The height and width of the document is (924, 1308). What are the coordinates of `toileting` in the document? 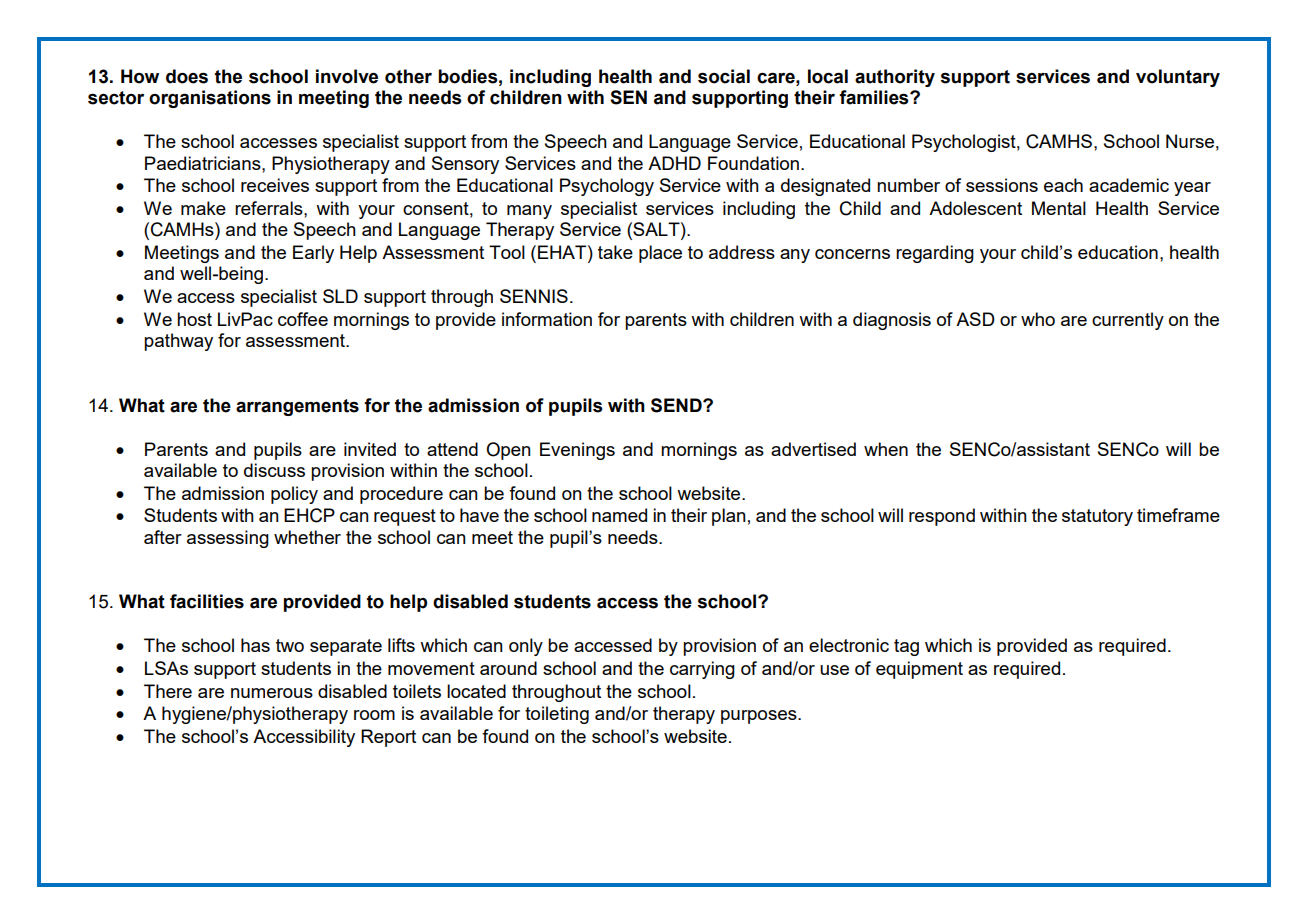 It's located at (557, 715).
